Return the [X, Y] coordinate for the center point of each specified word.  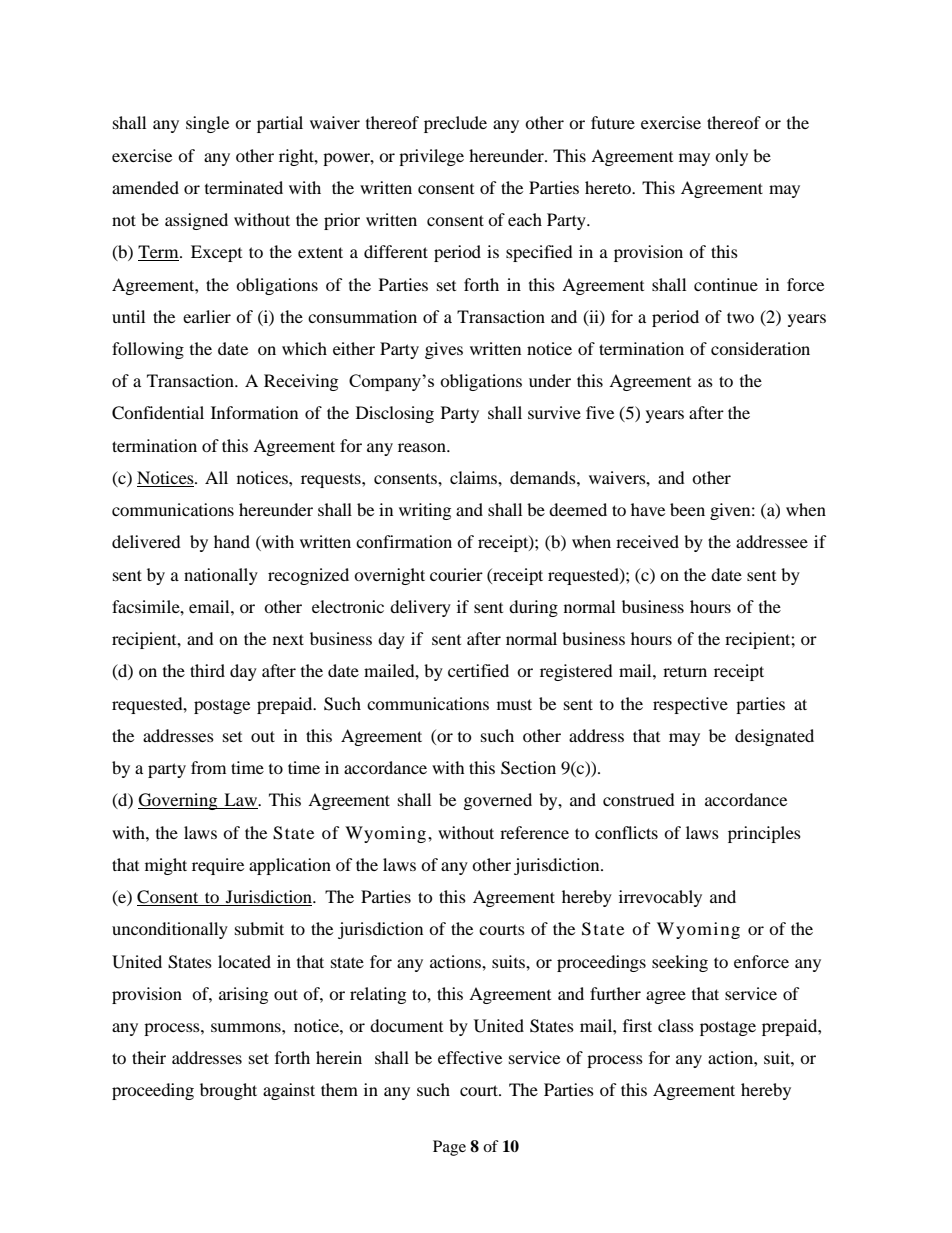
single [207, 124]
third [207, 670]
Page [449, 1148]
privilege [431, 157]
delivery [420, 608]
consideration [760, 348]
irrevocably [660, 898]
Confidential [158, 413]
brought [228, 1091]
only [731, 157]
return [685, 672]
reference [534, 832]
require [218, 866]
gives [444, 350]
